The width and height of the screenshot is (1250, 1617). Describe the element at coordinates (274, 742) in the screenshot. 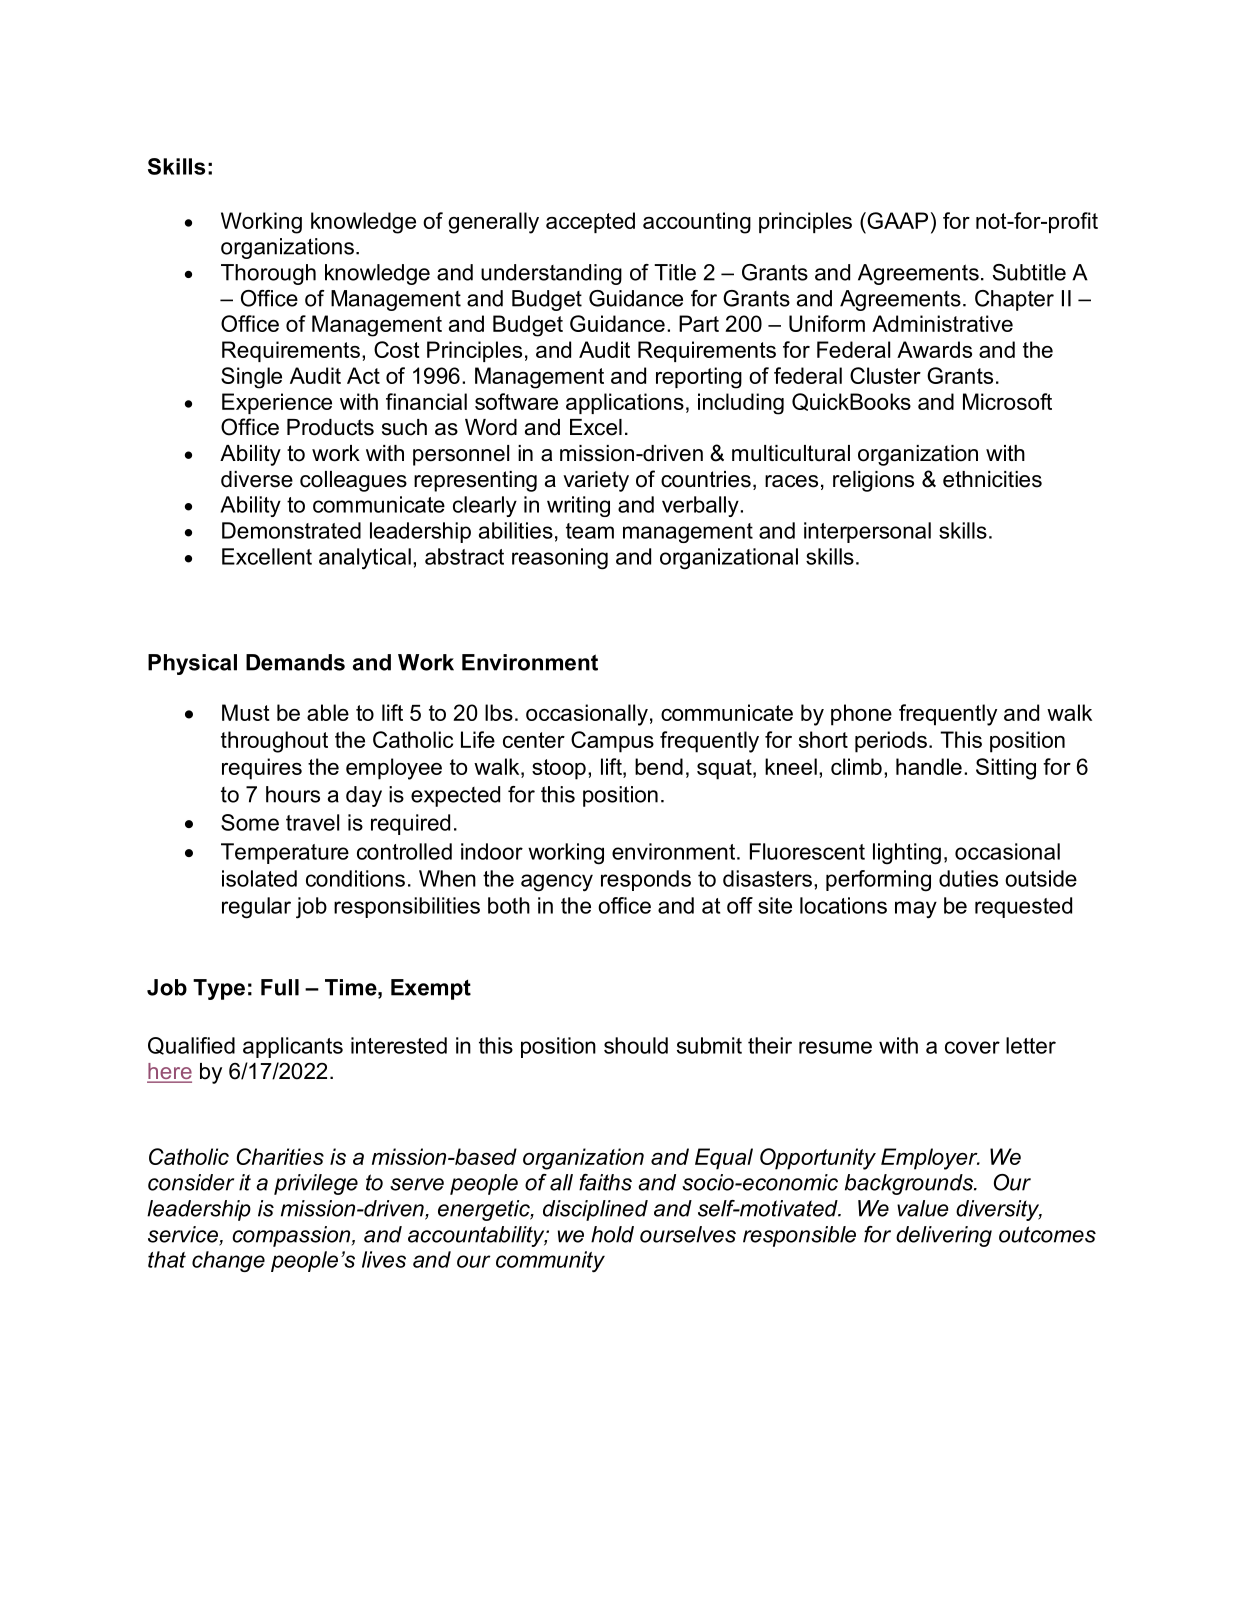

I see `throughout` at that location.
